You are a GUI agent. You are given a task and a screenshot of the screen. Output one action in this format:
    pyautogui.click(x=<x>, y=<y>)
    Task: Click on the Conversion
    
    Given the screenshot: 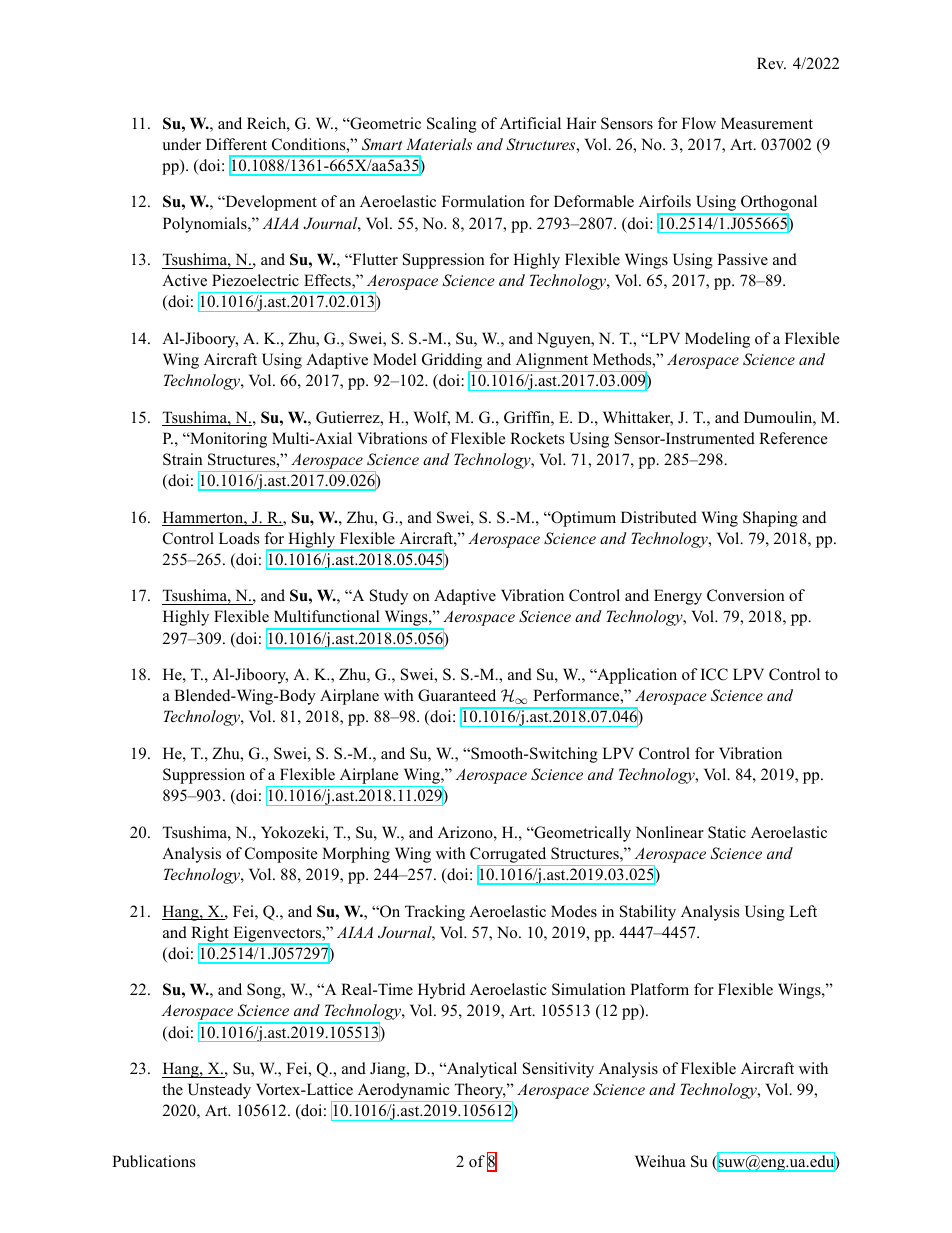 What is the action you would take?
    pyautogui.click(x=746, y=595)
